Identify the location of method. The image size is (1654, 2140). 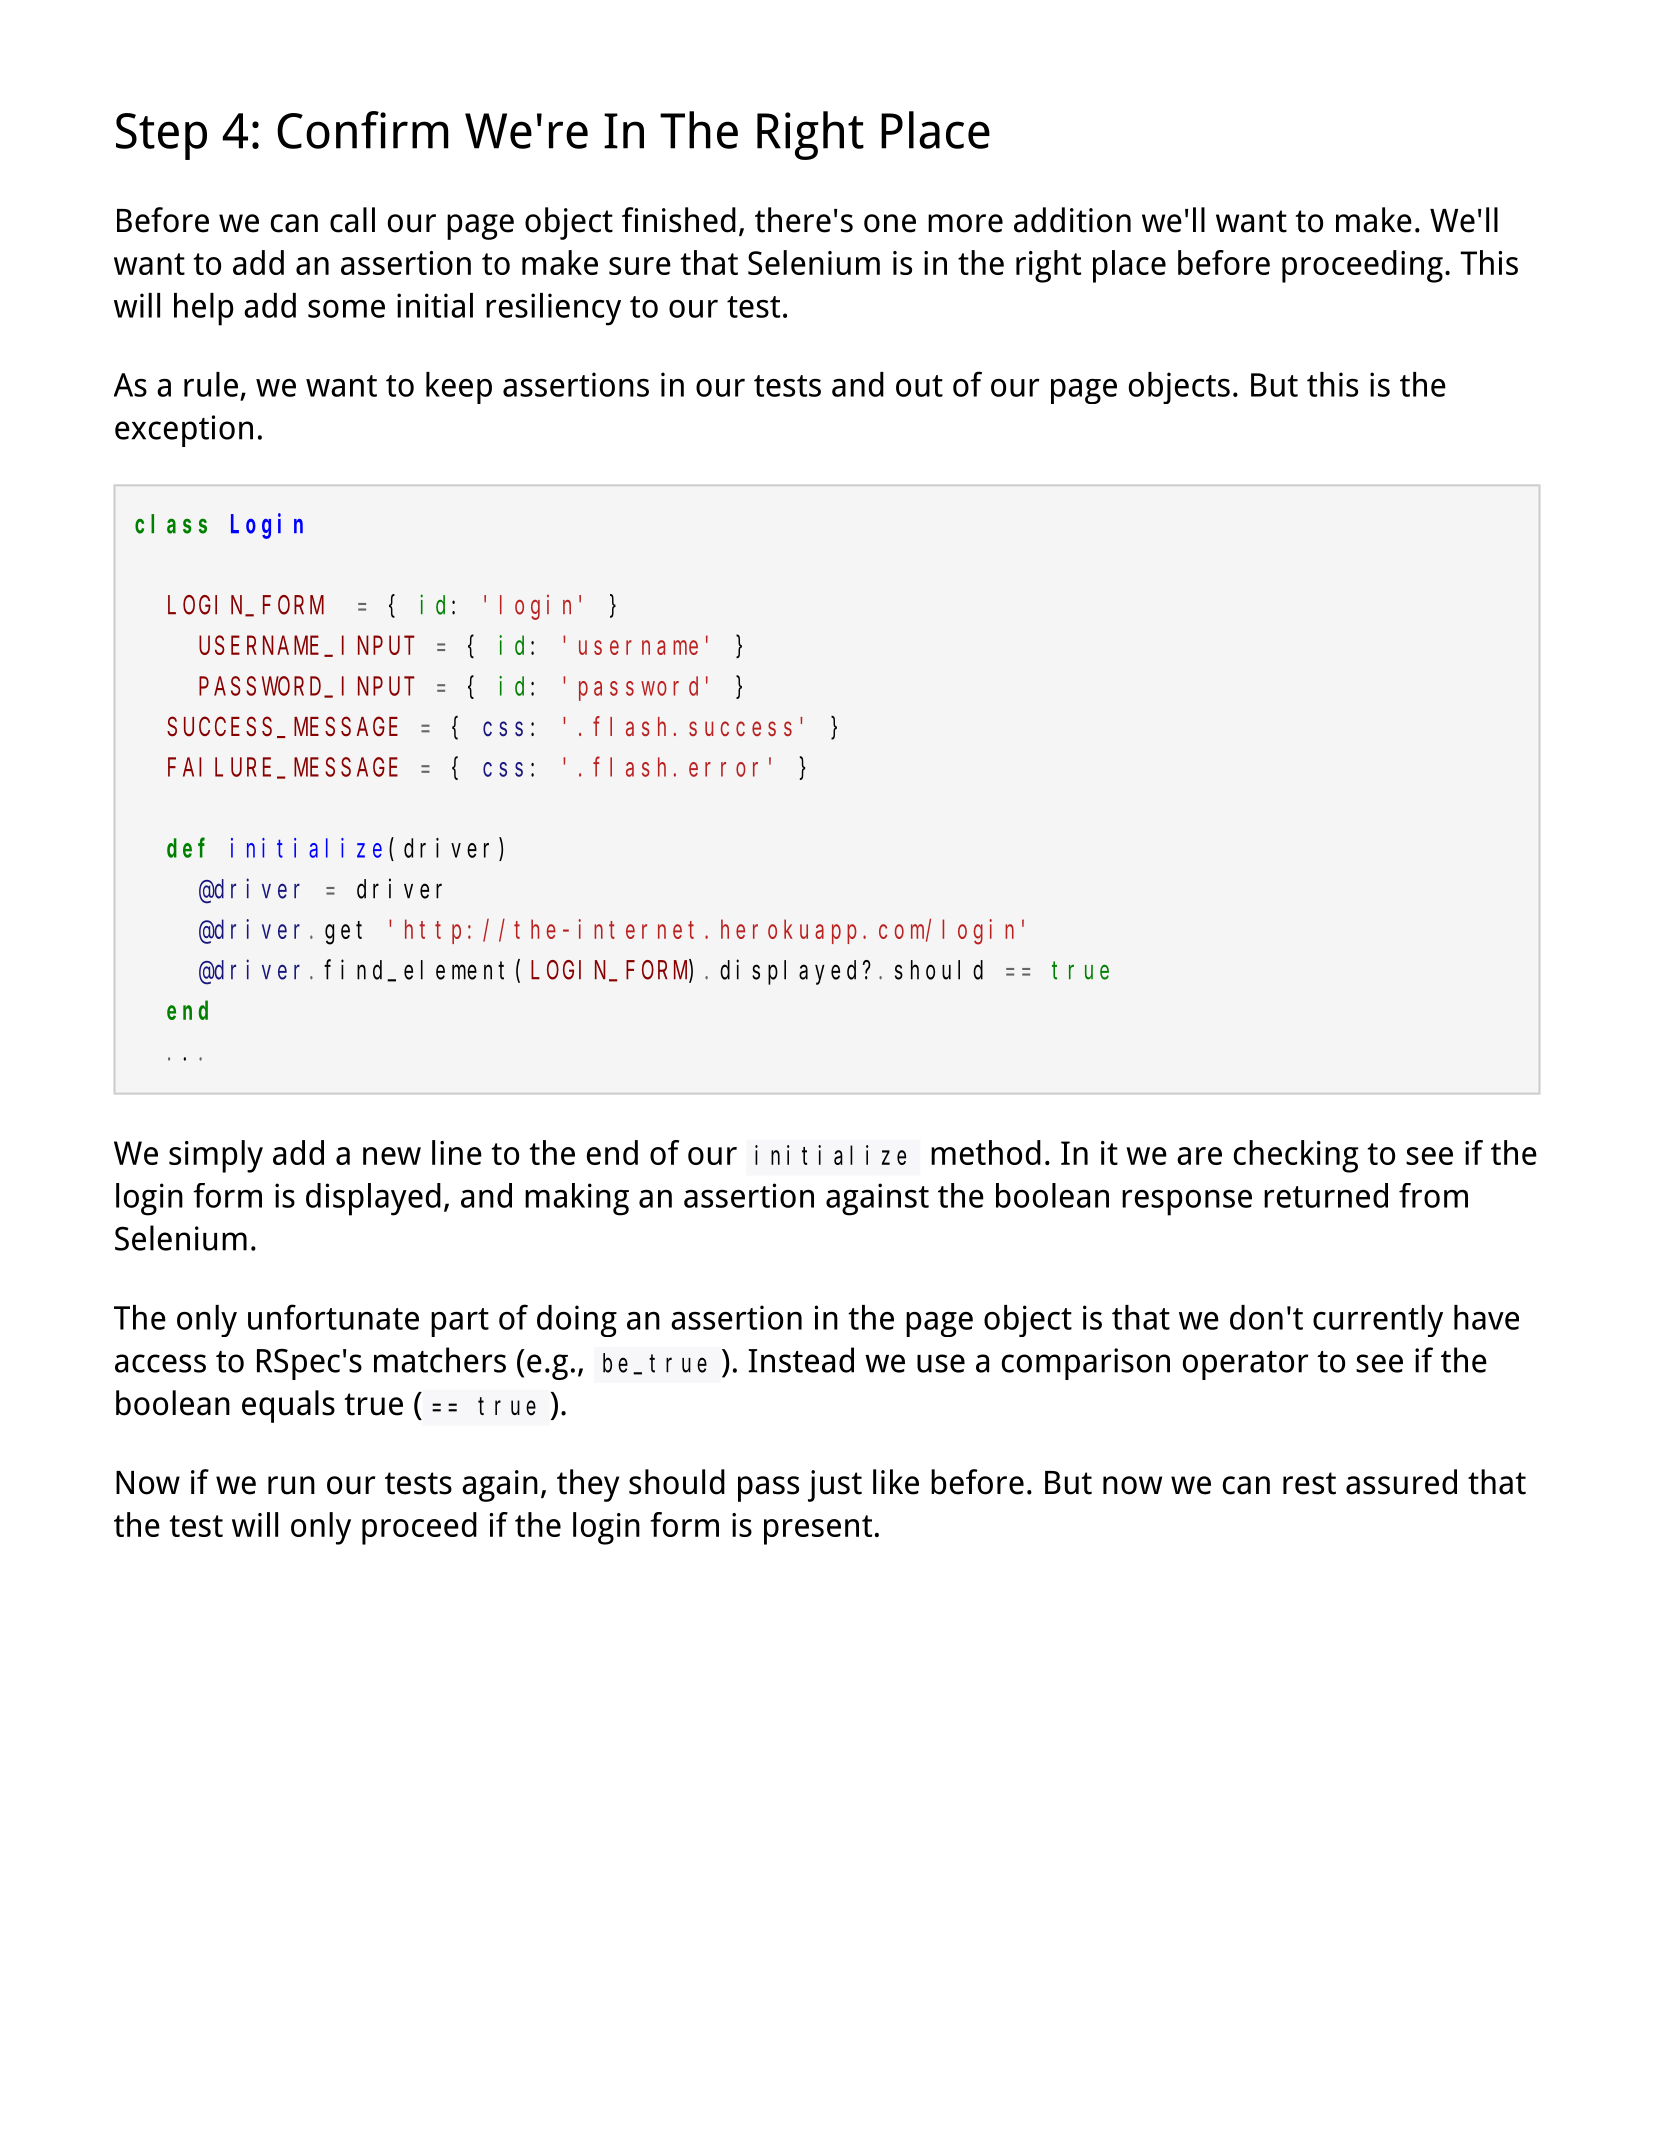
(986, 1152).
